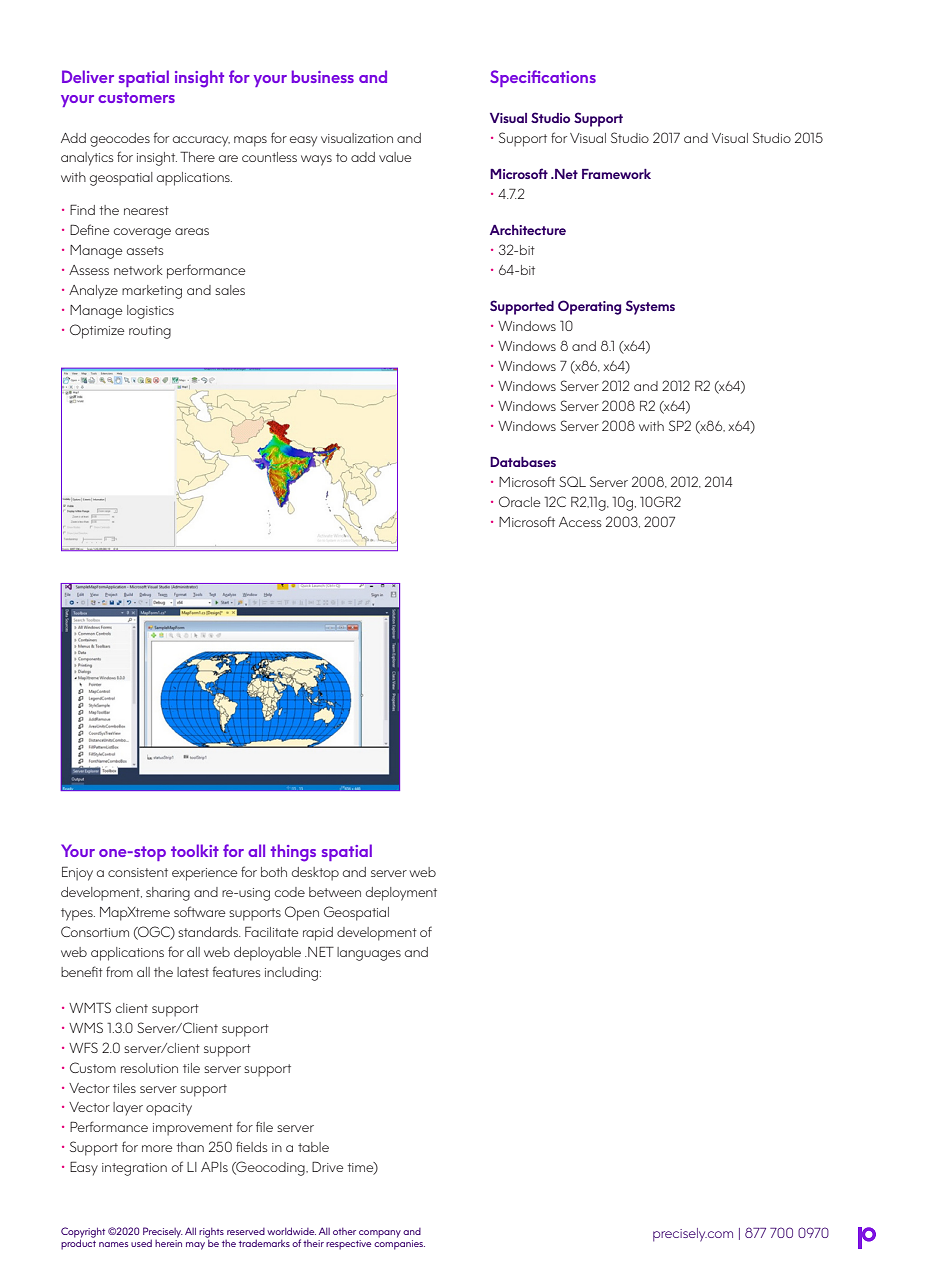 Image resolution: width=936 pixels, height=1288 pixels. What do you see at coordinates (150, 332) in the document?
I see `routing` at bounding box center [150, 332].
